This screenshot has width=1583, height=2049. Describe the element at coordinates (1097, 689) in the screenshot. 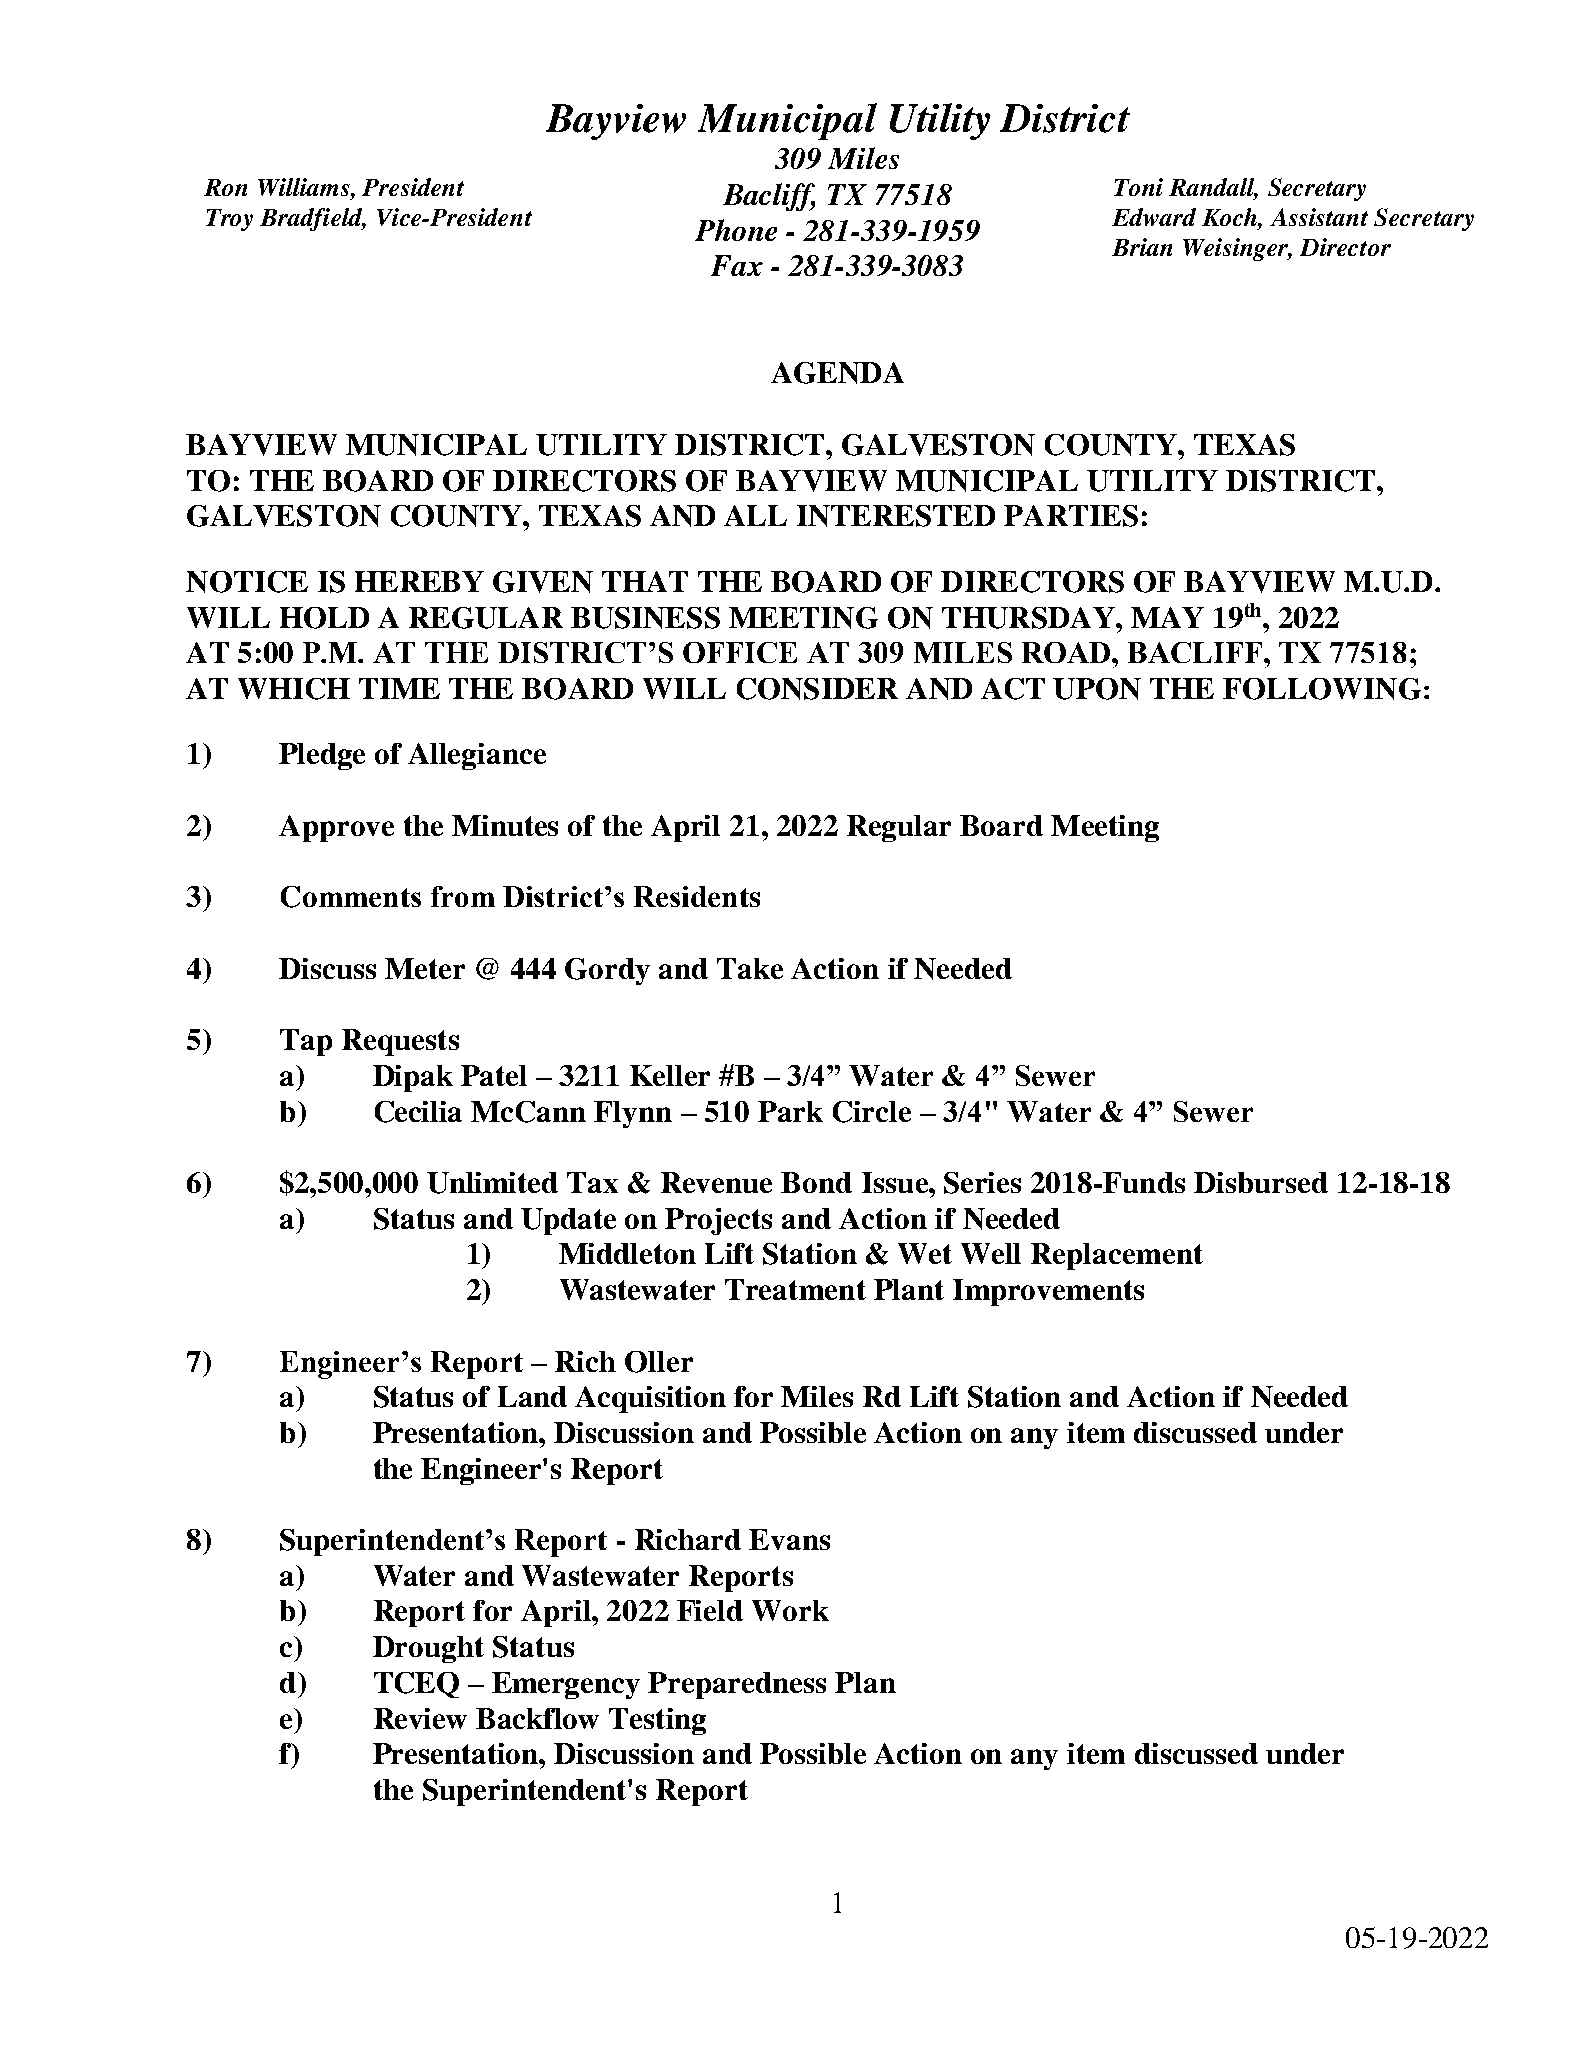

I see `UPON` at that location.
